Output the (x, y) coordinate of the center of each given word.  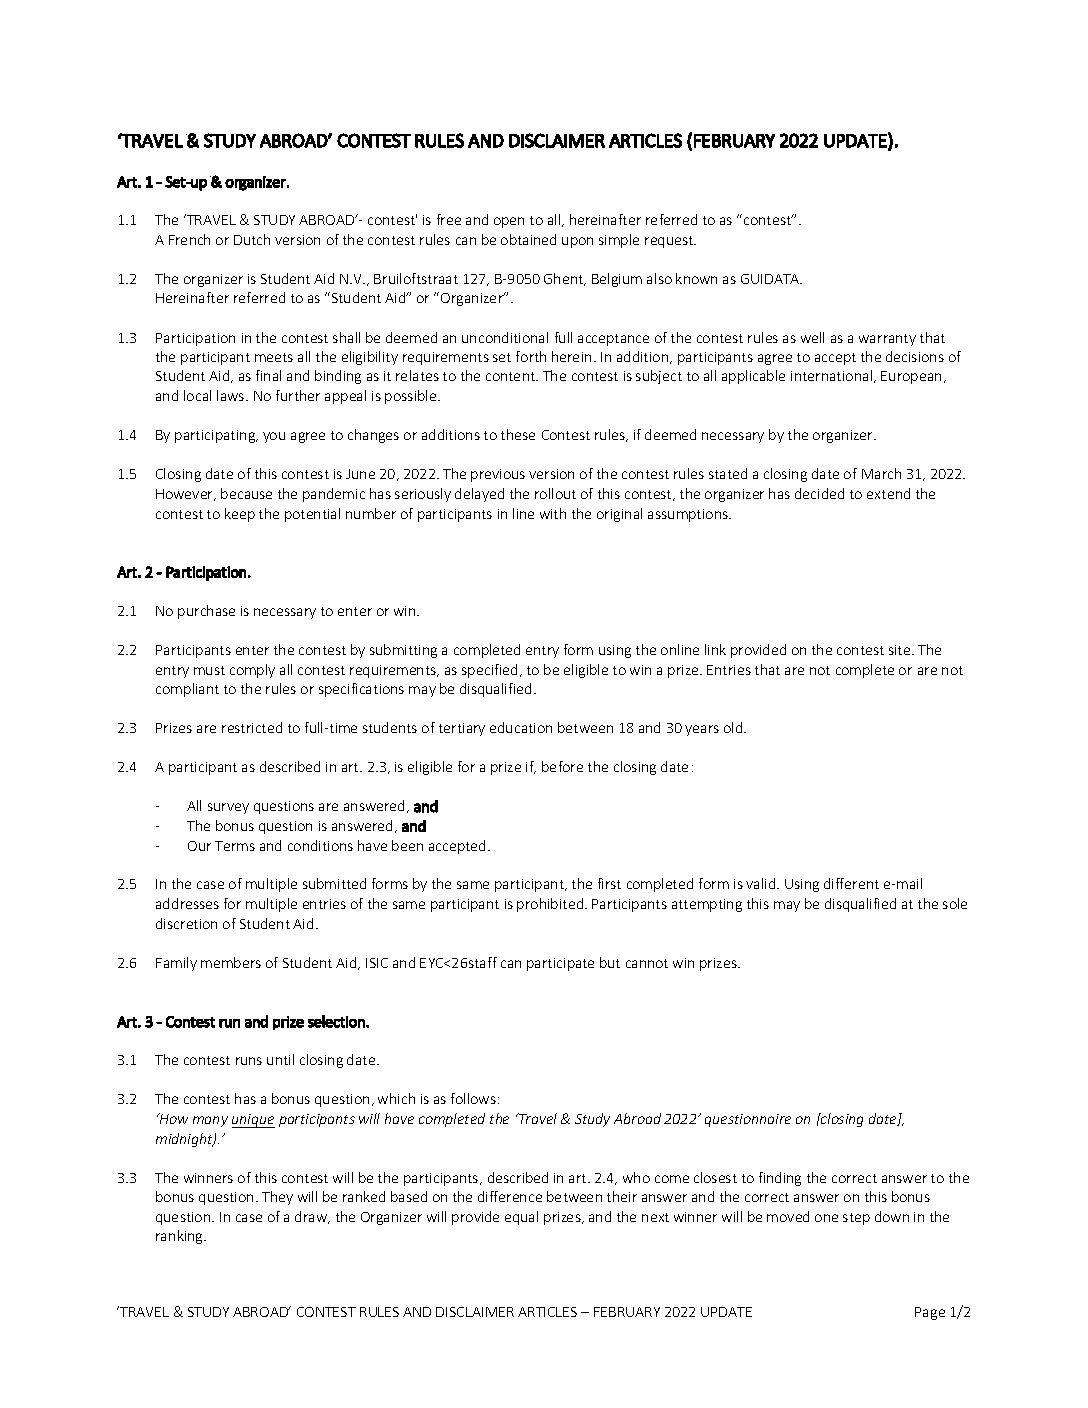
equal (521, 1218)
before (562, 766)
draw (312, 1217)
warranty (887, 340)
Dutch (252, 239)
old (734, 727)
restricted (252, 727)
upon (577, 242)
